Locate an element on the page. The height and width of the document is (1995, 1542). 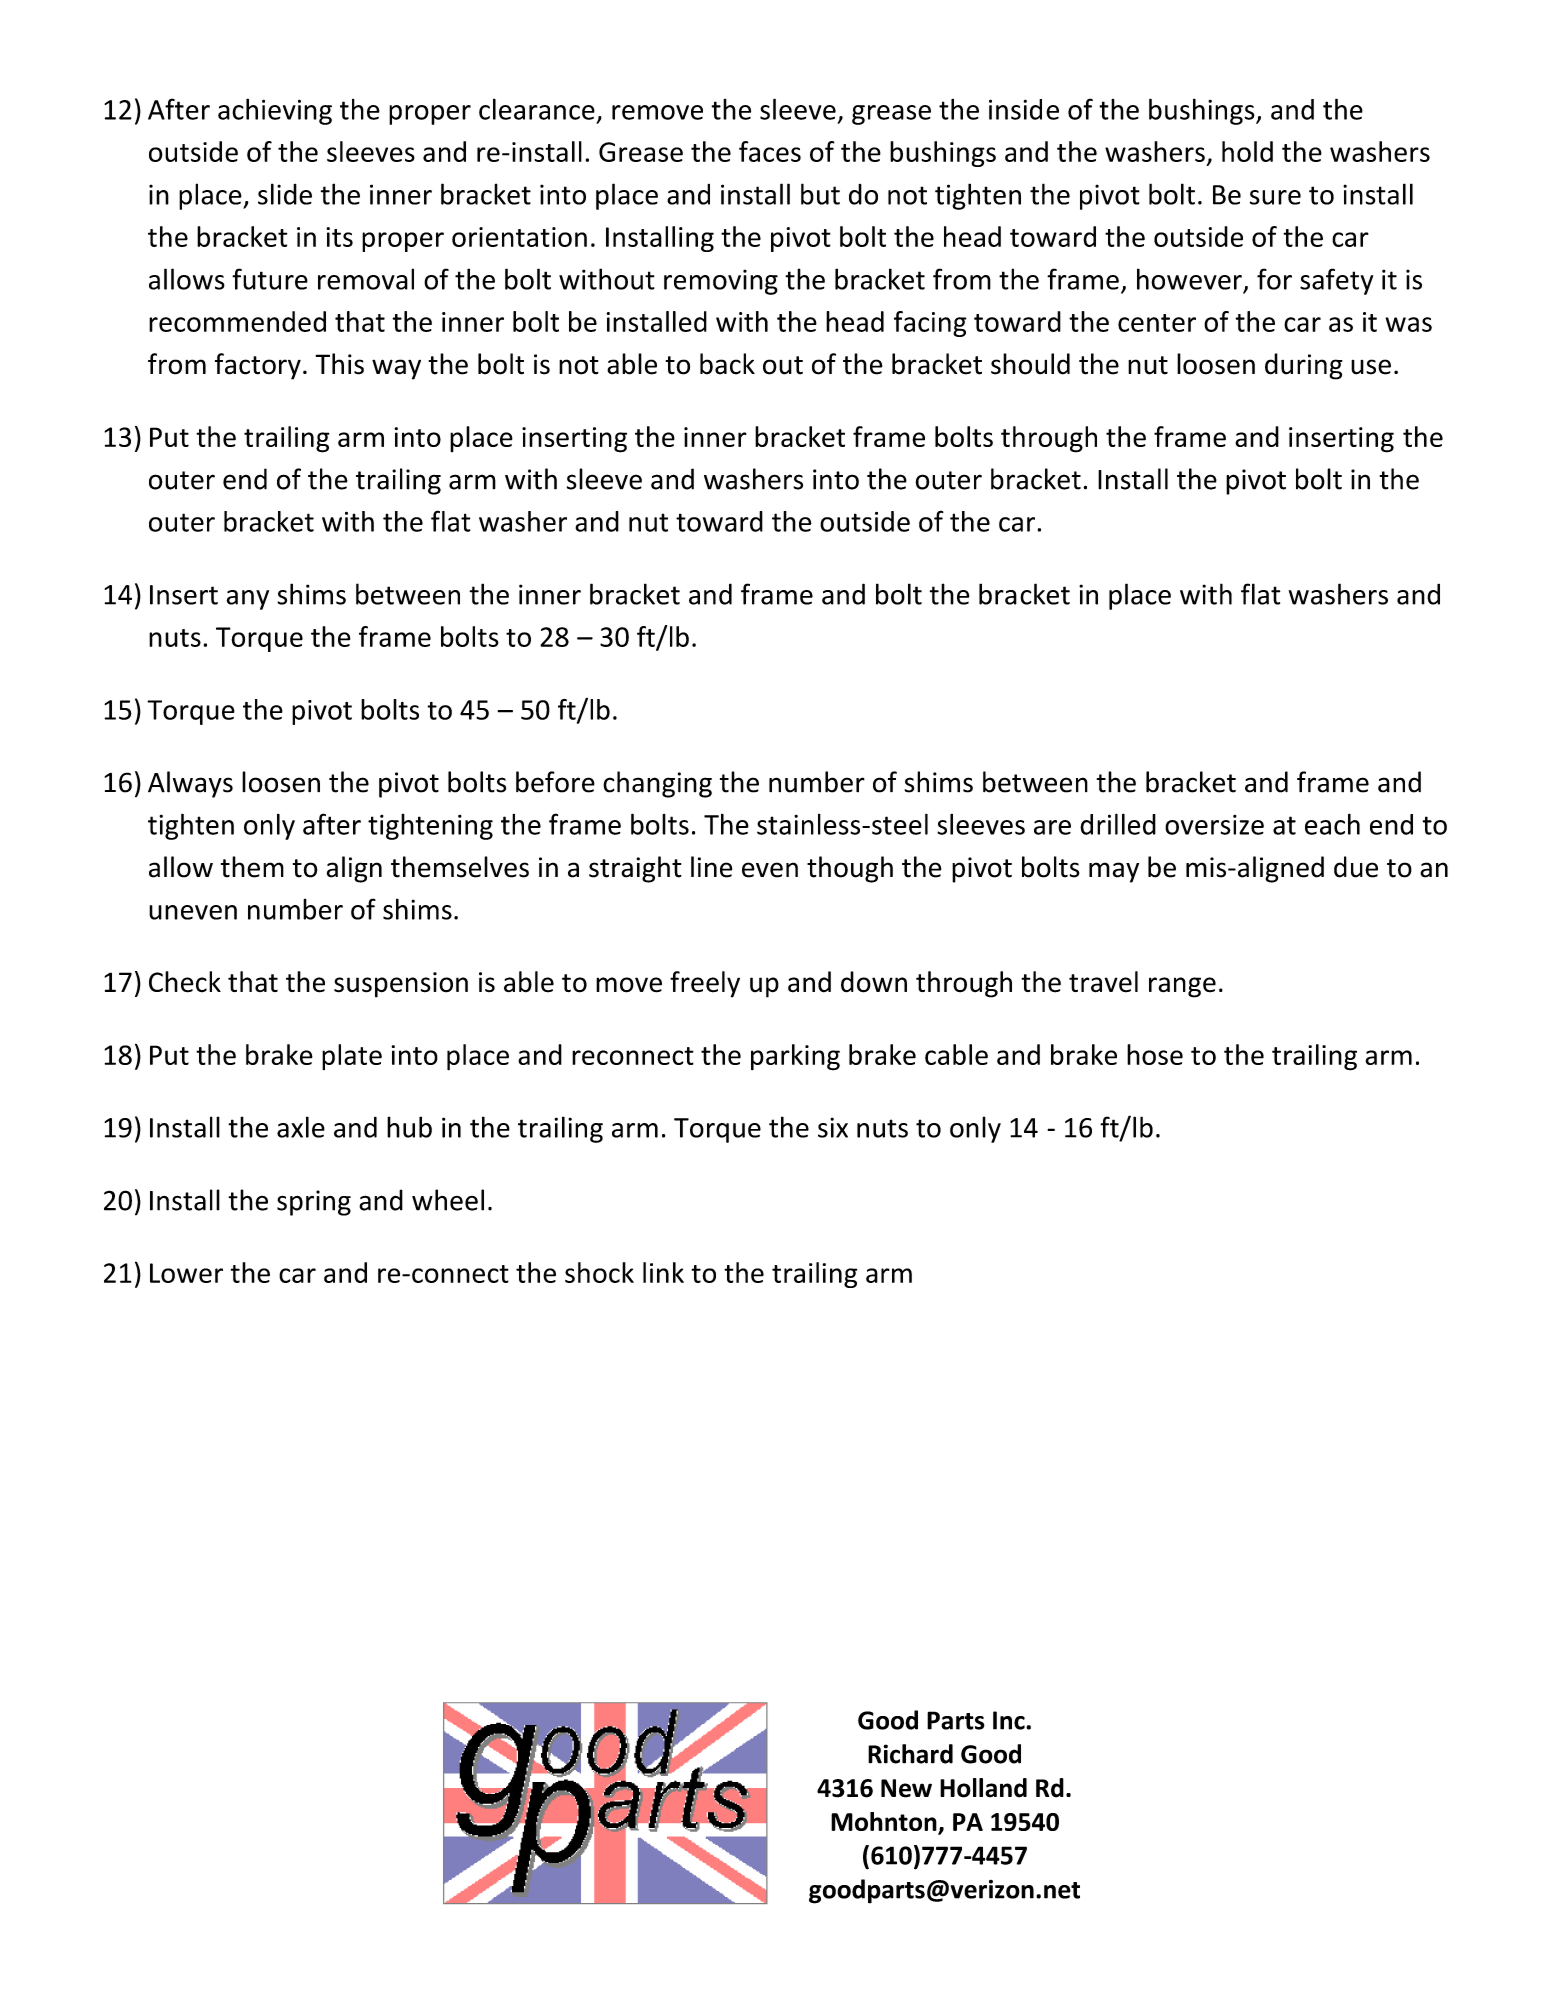
Lower is located at coordinates (186, 1273).
